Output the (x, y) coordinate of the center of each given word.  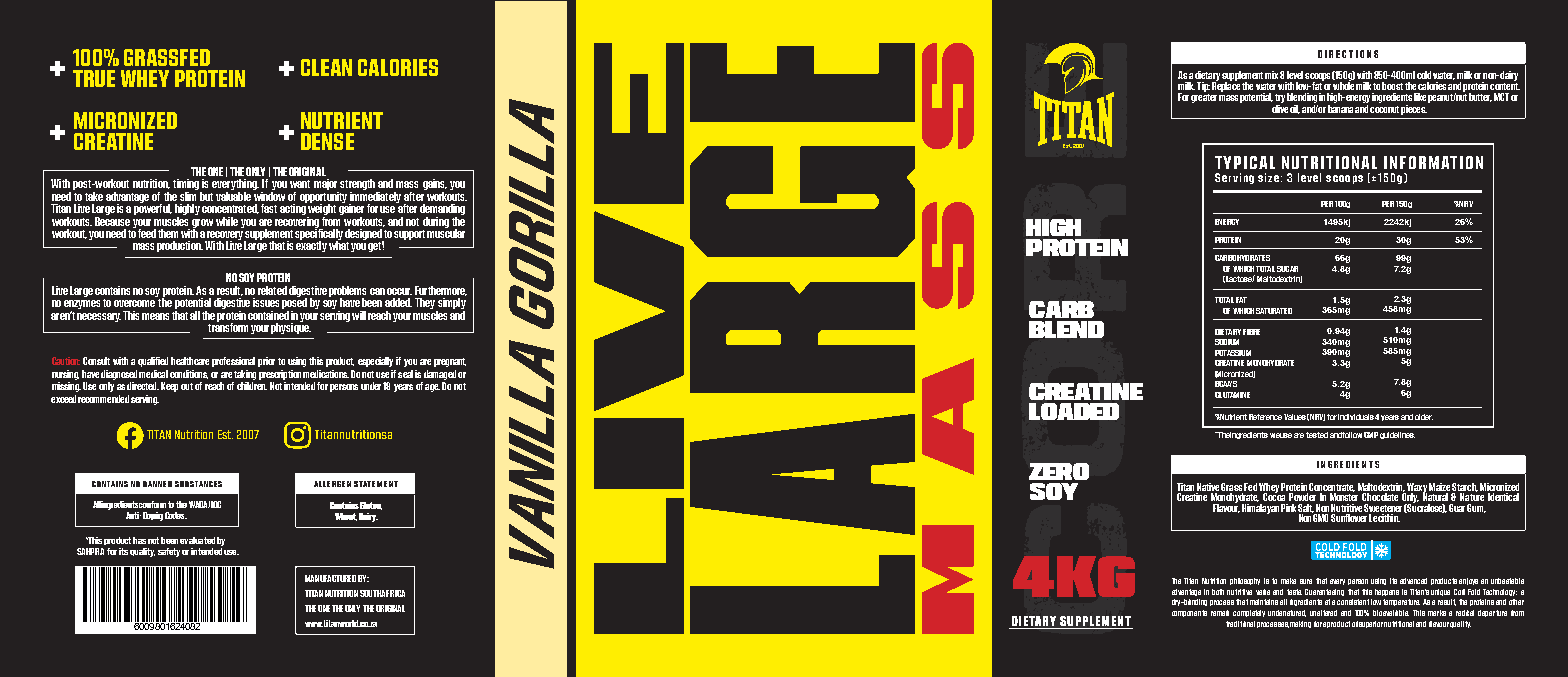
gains (435, 186)
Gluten (371, 506)
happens (1387, 592)
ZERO (1059, 471)
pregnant (450, 362)
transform (228, 326)
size (1268, 177)
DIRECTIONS (1348, 54)
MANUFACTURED (330, 578)
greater (1204, 98)
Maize (1439, 487)
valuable (233, 195)
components (1189, 613)
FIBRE (1251, 332)
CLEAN (326, 67)
